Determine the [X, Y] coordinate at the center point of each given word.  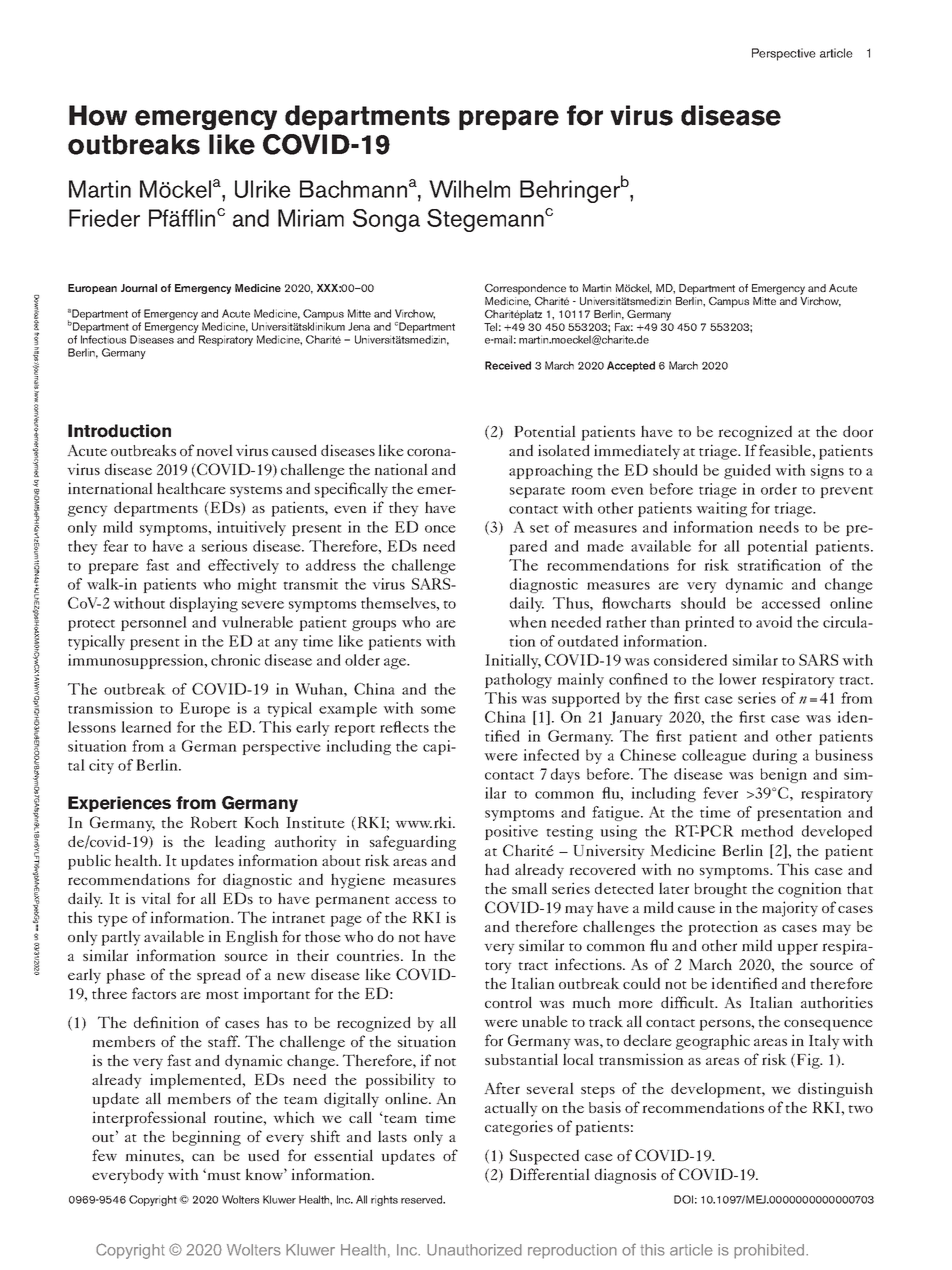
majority [790, 909]
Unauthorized [474, 1250]
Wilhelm [469, 189]
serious [224, 546]
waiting [721, 509]
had [497, 869]
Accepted [631, 366]
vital [156, 898]
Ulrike [263, 189]
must [223, 1175]
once [440, 529]
